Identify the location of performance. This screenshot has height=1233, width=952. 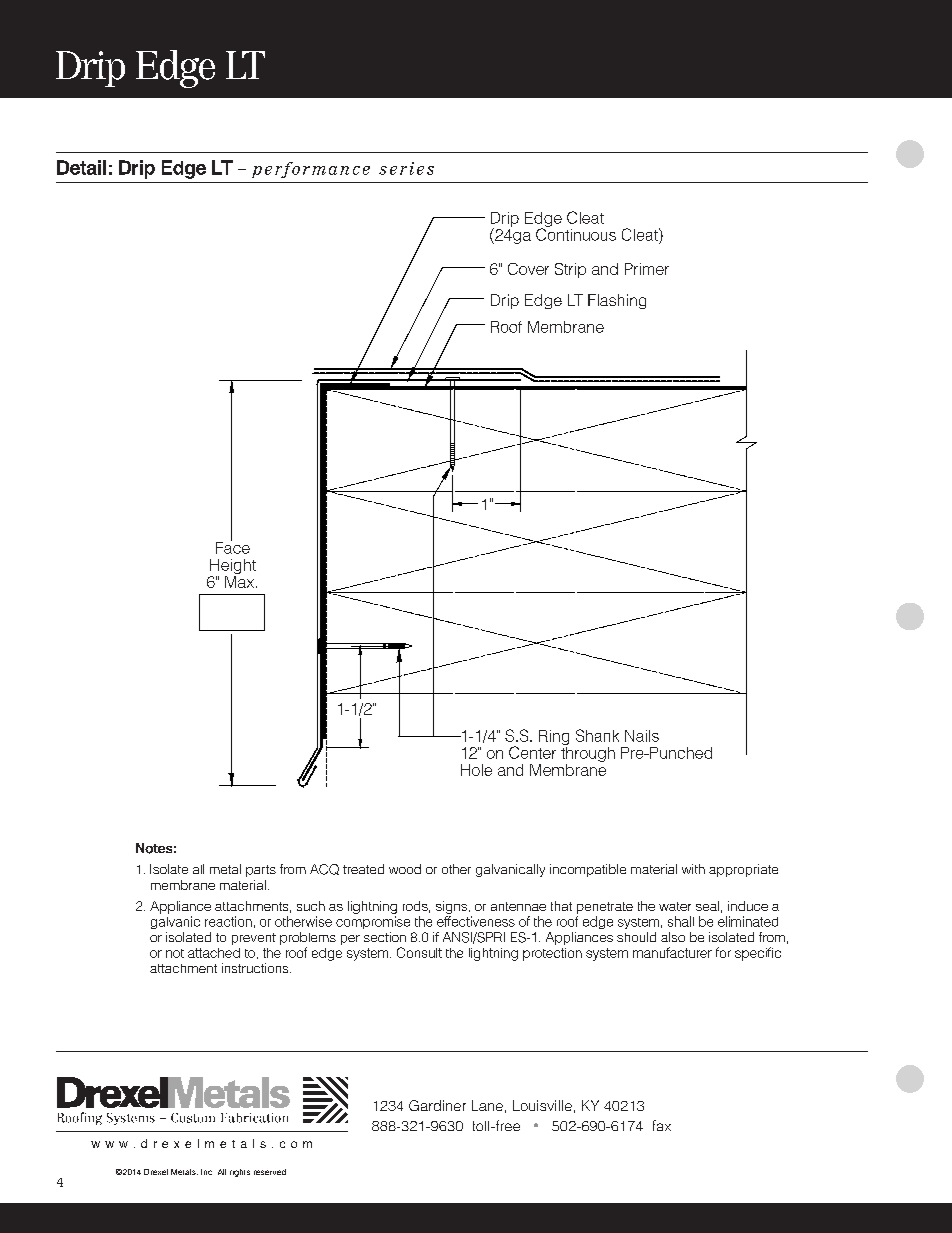
(311, 170).
